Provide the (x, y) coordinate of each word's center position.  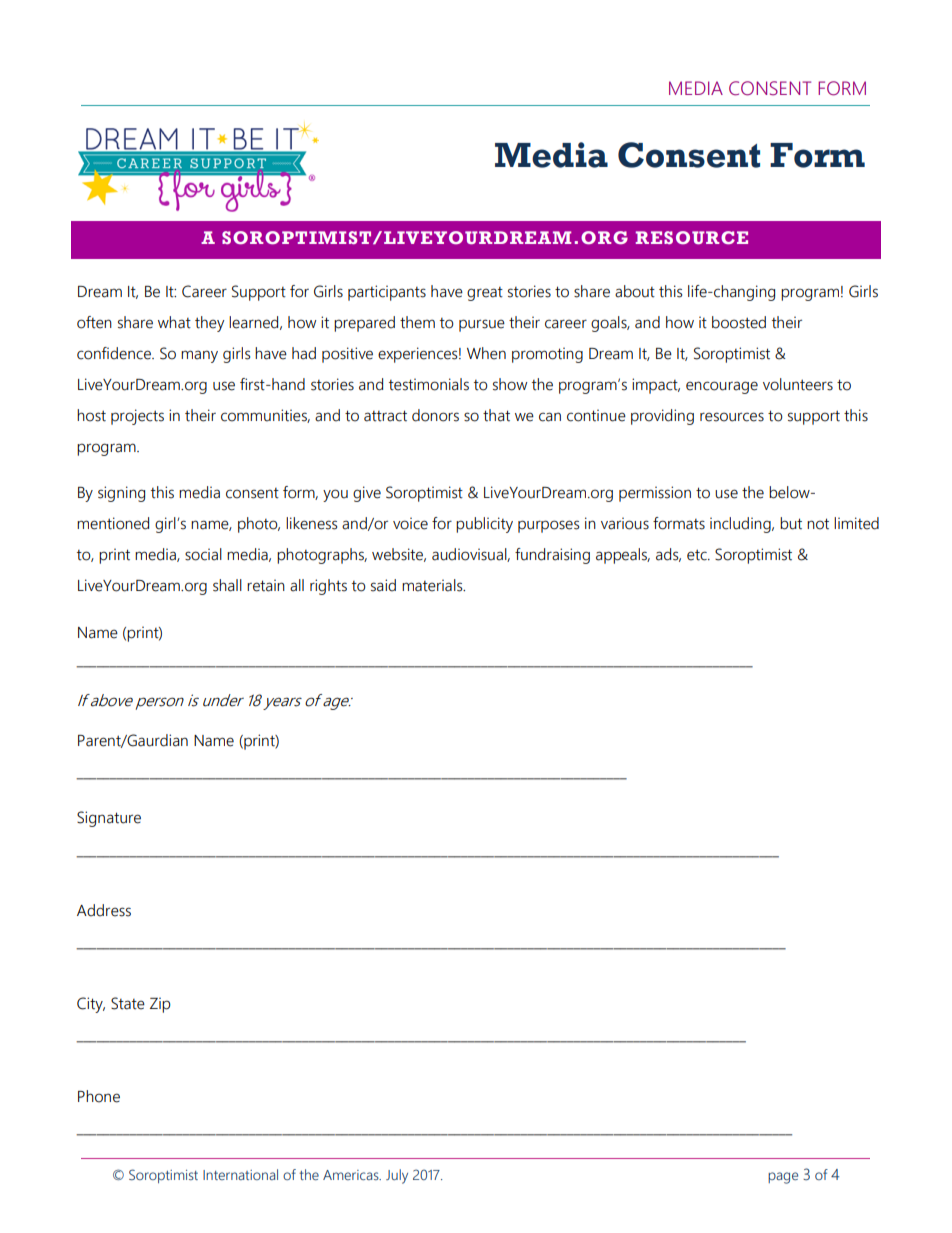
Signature (109, 819)
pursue (482, 325)
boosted (739, 322)
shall (227, 585)
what (174, 322)
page (783, 1178)
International (240, 1174)
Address (104, 910)
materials (433, 585)
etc (698, 555)
